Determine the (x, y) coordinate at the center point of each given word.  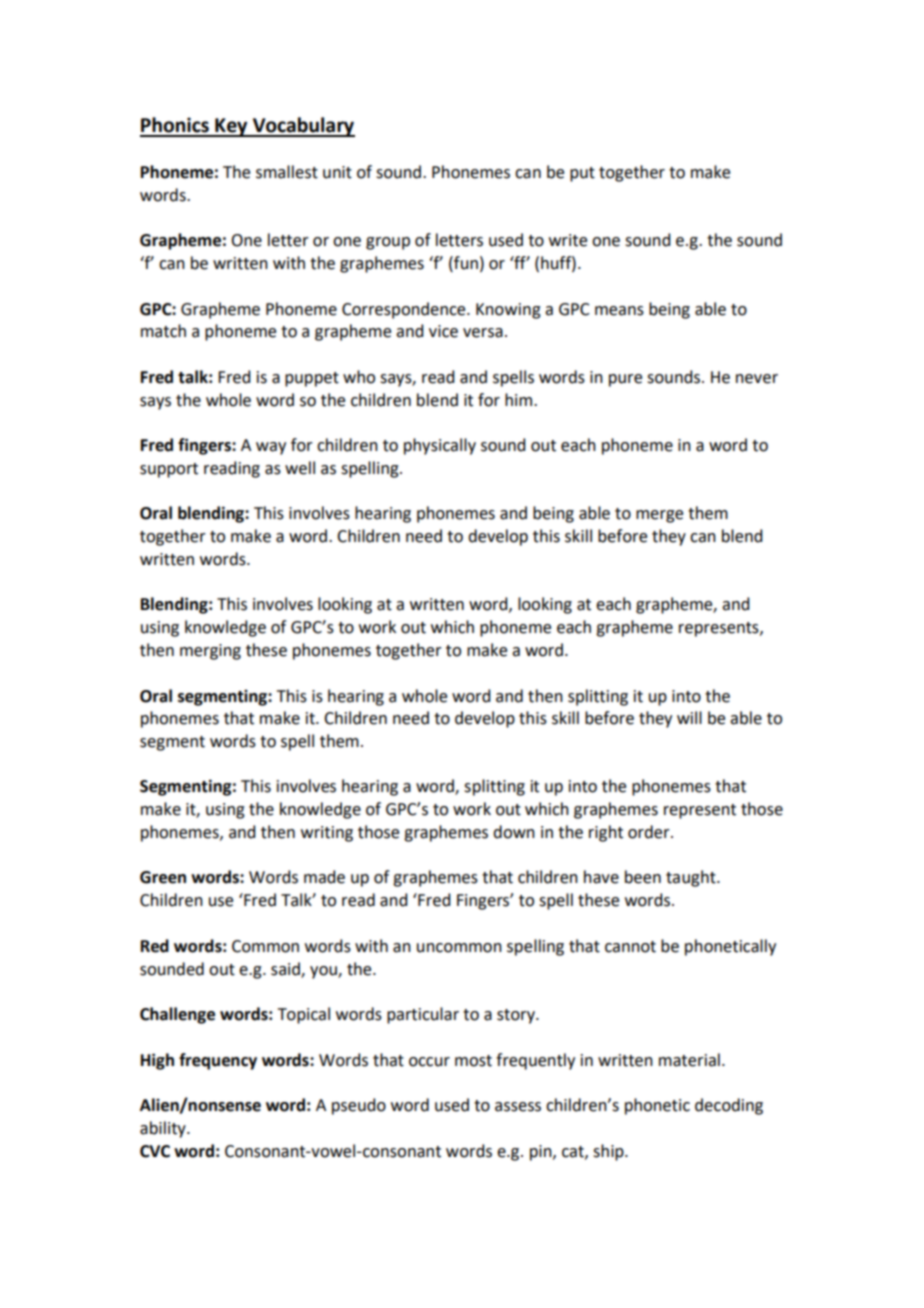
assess (518, 1107)
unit (337, 172)
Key (231, 127)
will (689, 717)
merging (210, 652)
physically (440, 446)
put (582, 174)
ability (164, 1129)
